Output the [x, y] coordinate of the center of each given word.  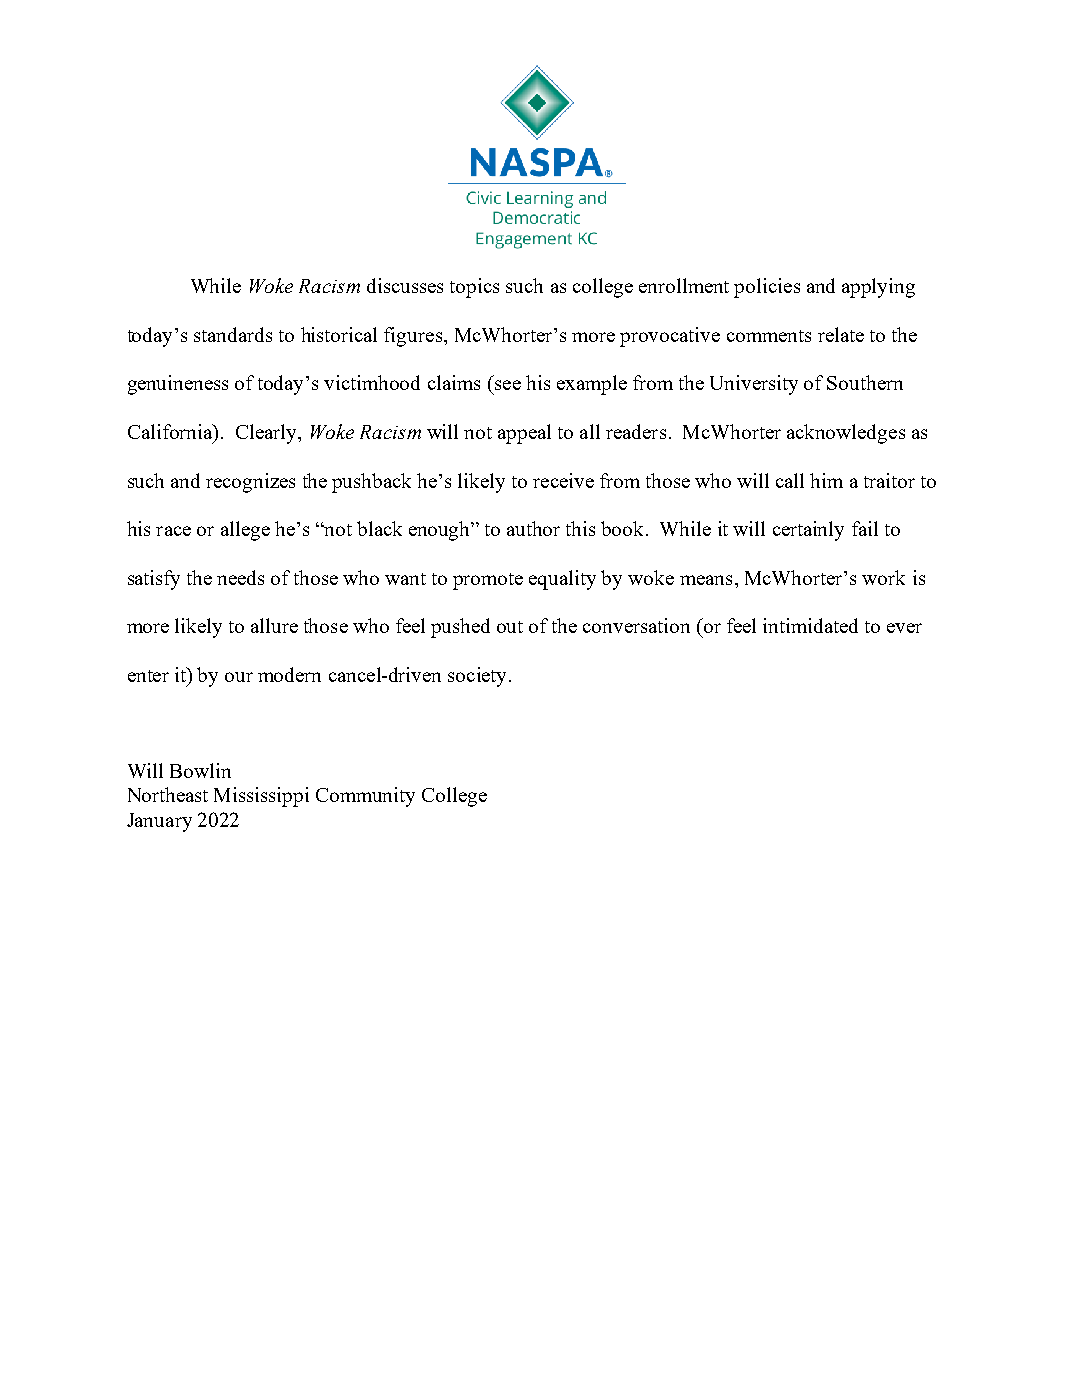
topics [474, 288]
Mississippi [261, 797]
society [479, 677]
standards [233, 334]
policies [767, 288]
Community [365, 797]
